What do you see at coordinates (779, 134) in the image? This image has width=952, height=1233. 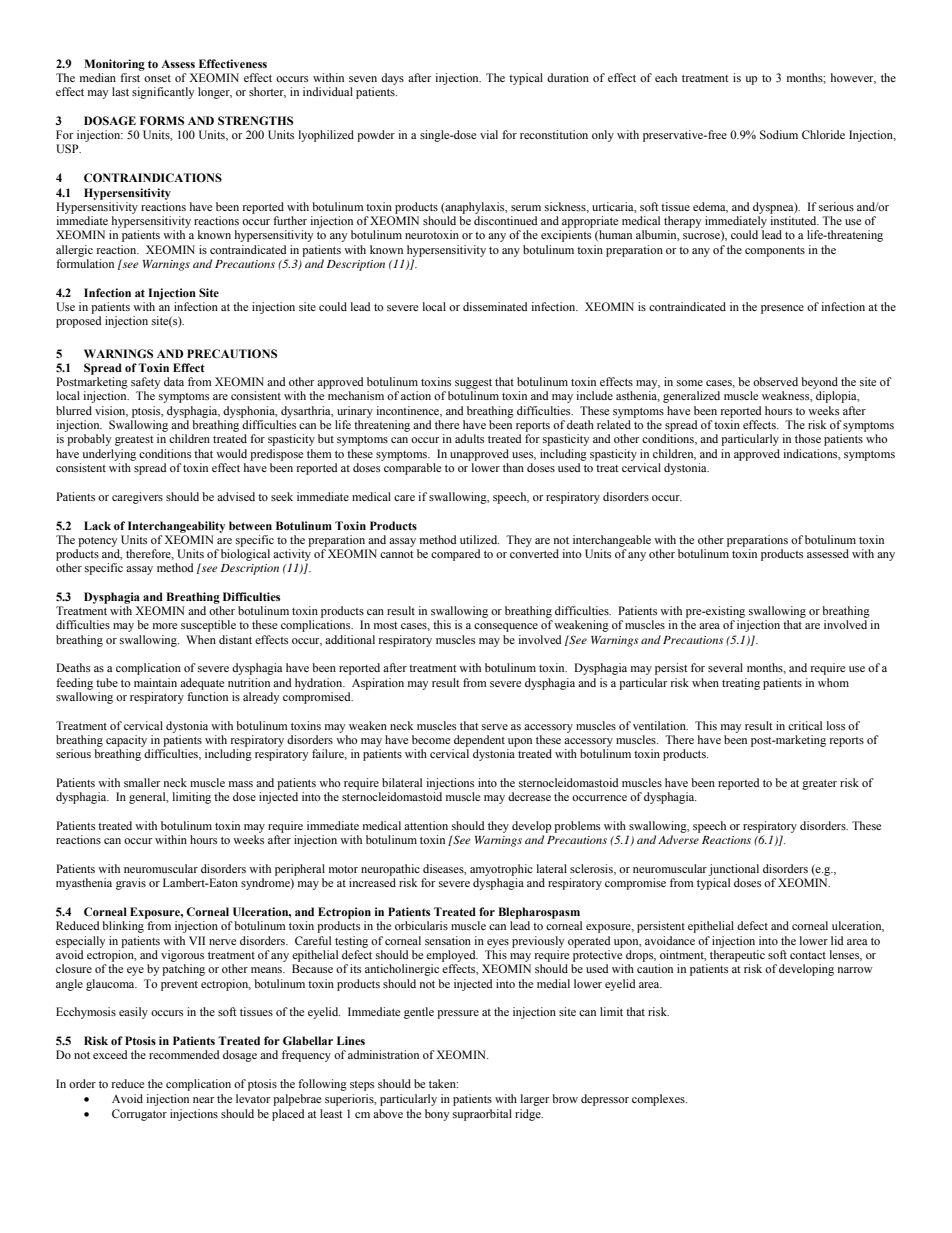 I see `Sodium` at bounding box center [779, 134].
